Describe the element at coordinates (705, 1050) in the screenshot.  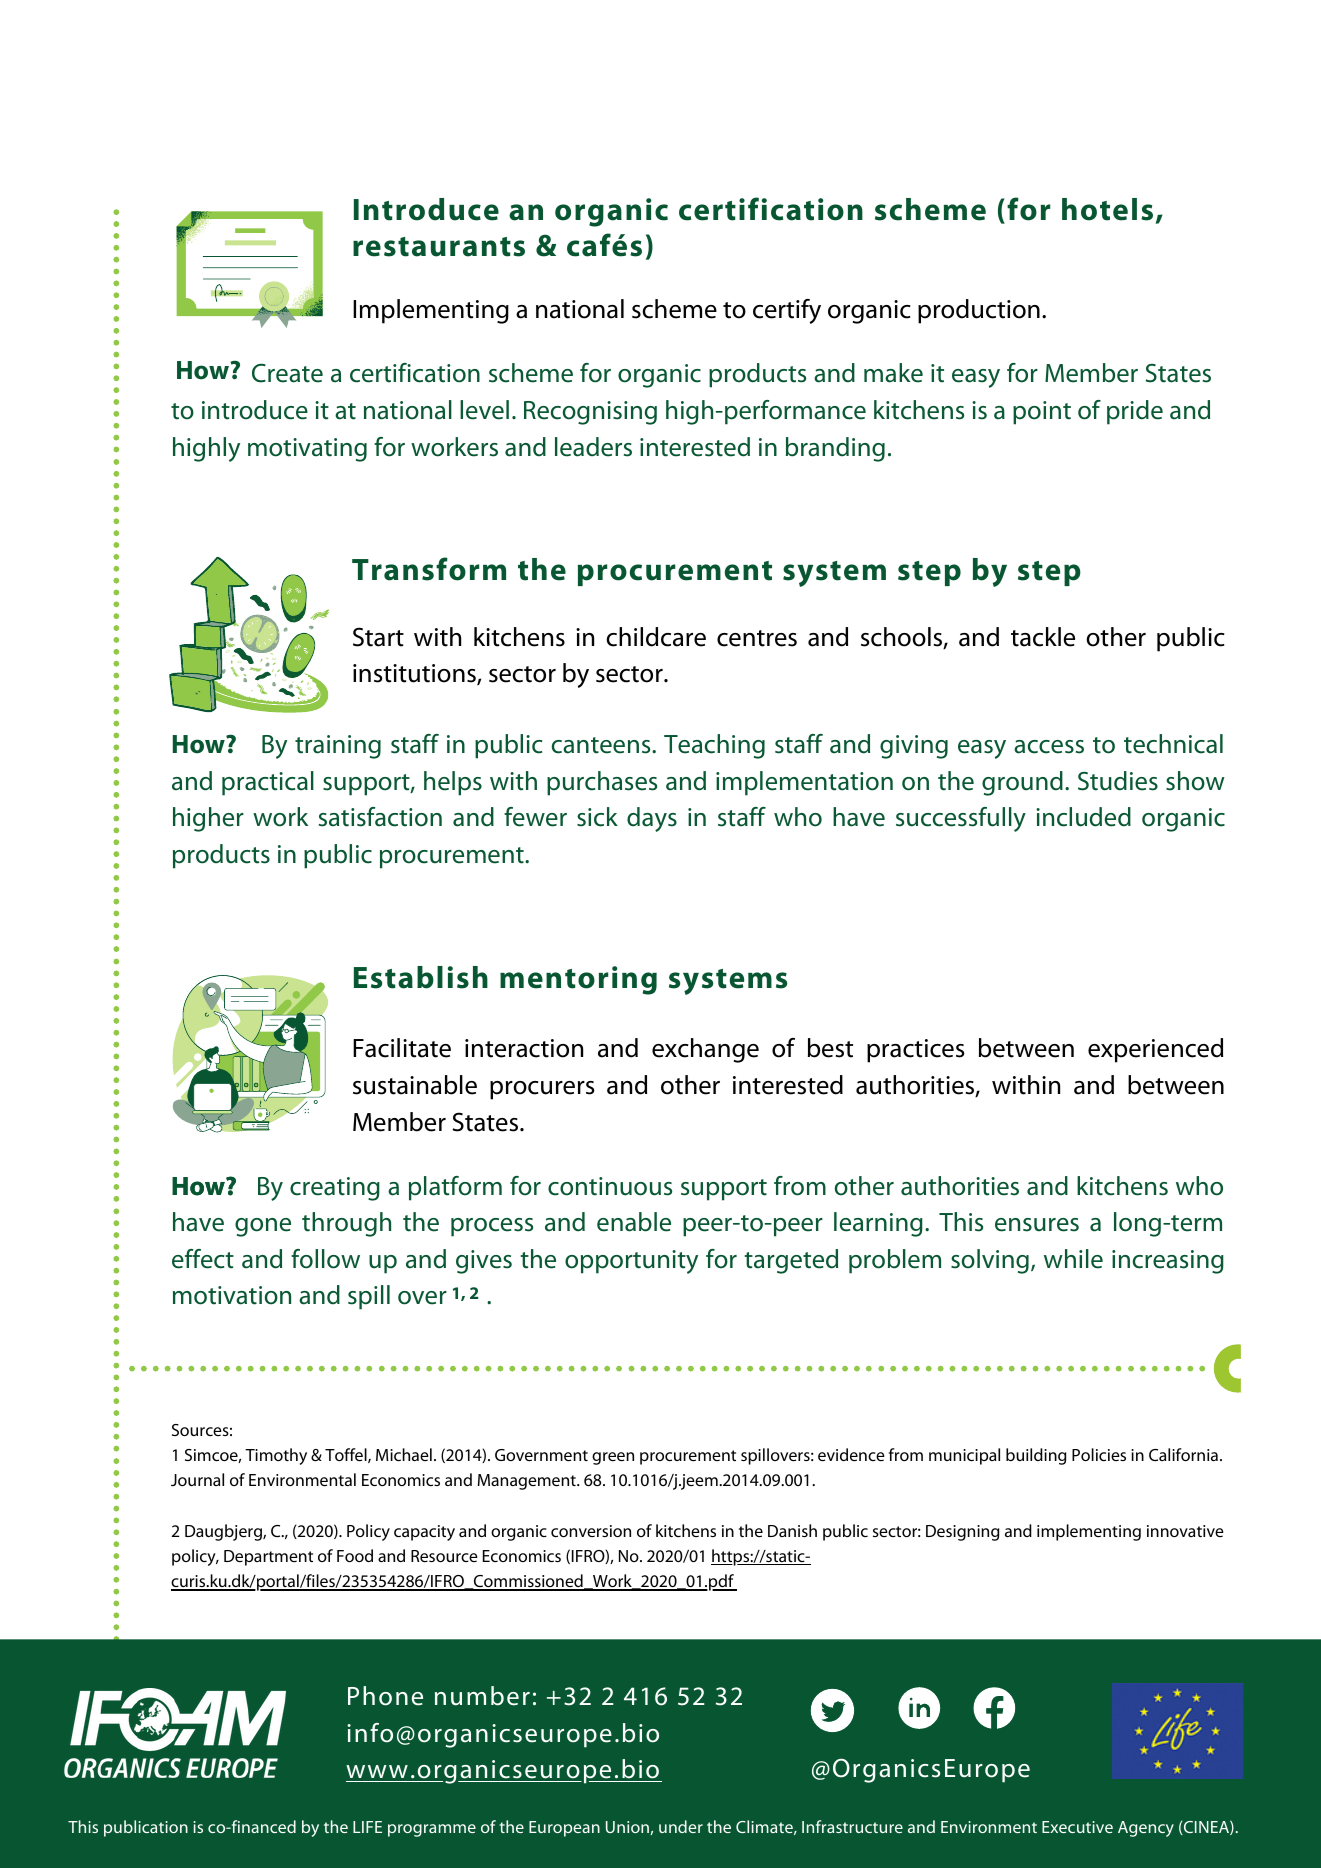
I see `exchange` at that location.
